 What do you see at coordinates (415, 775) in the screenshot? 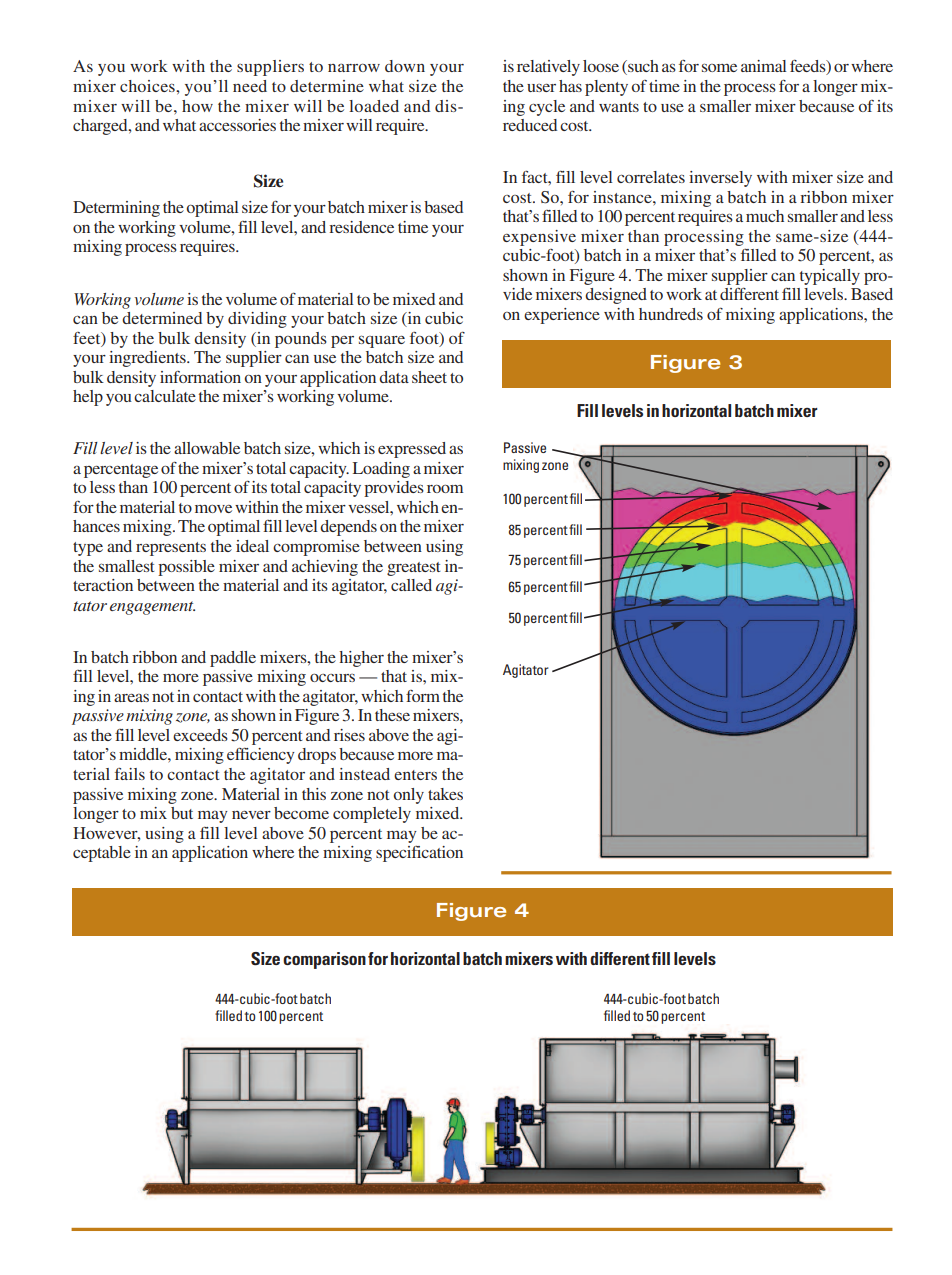
I see `enters` at bounding box center [415, 775].
